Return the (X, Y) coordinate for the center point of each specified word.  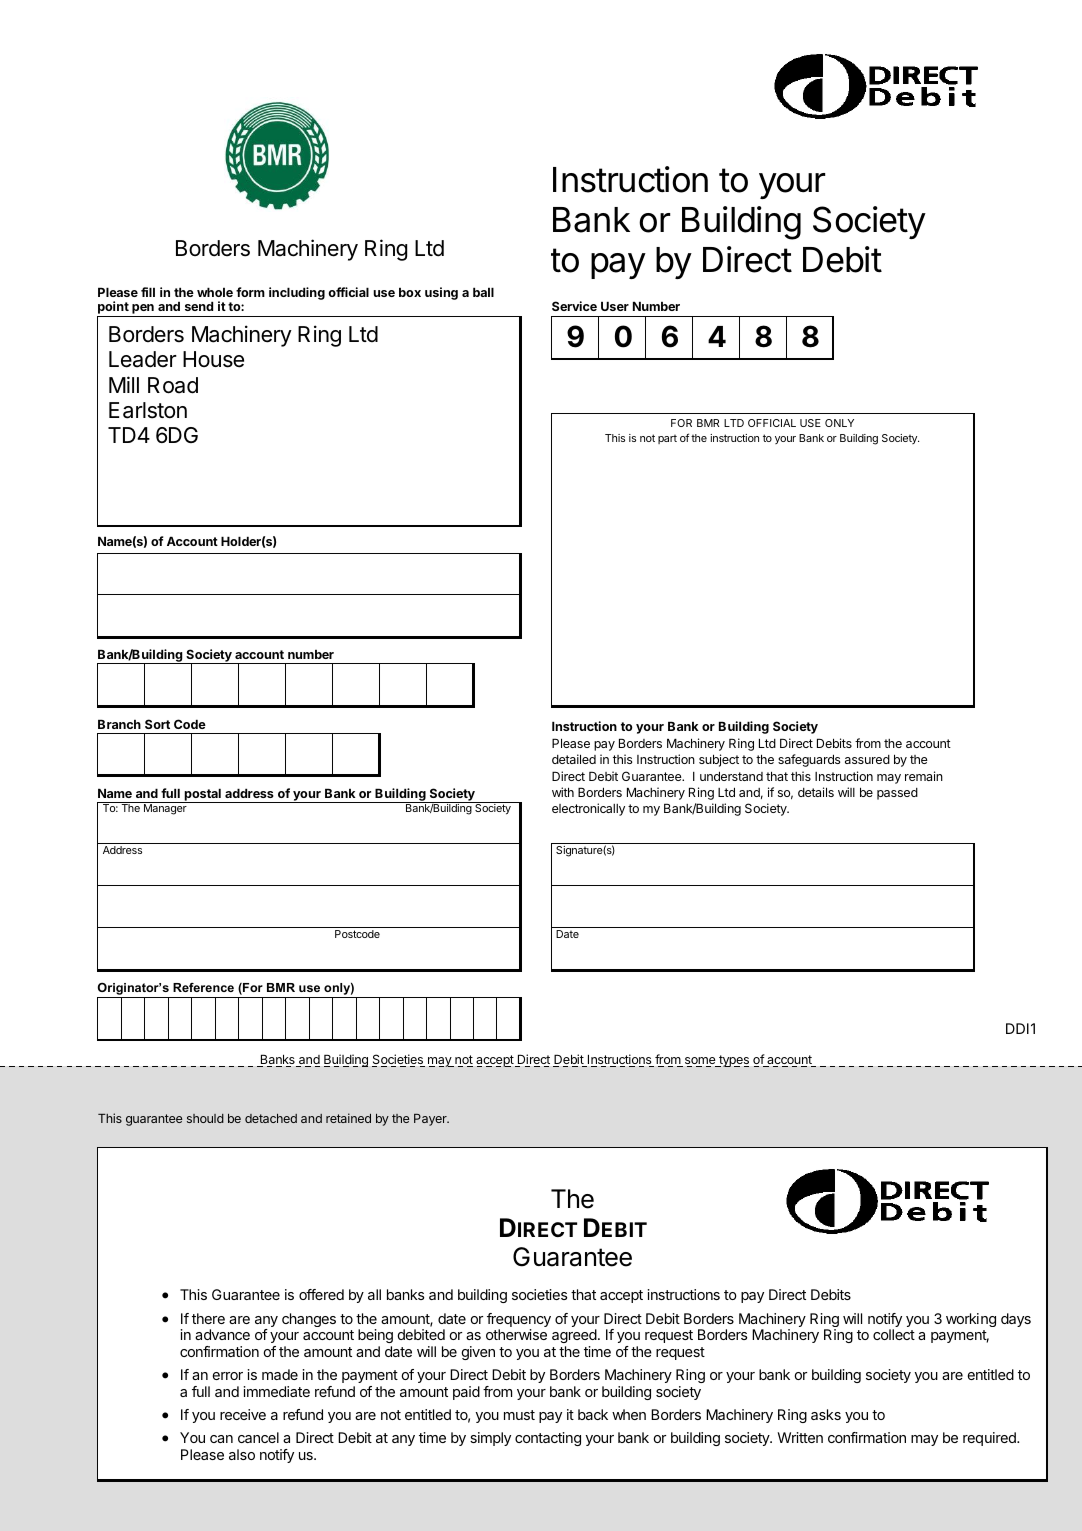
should (205, 1118)
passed (897, 794)
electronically (588, 809)
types (733, 1061)
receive (243, 1414)
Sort (157, 724)
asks (826, 1414)
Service (574, 306)
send (199, 306)
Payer (431, 1120)
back (593, 1414)
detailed (574, 759)
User (615, 306)
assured (867, 759)
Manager (165, 808)
